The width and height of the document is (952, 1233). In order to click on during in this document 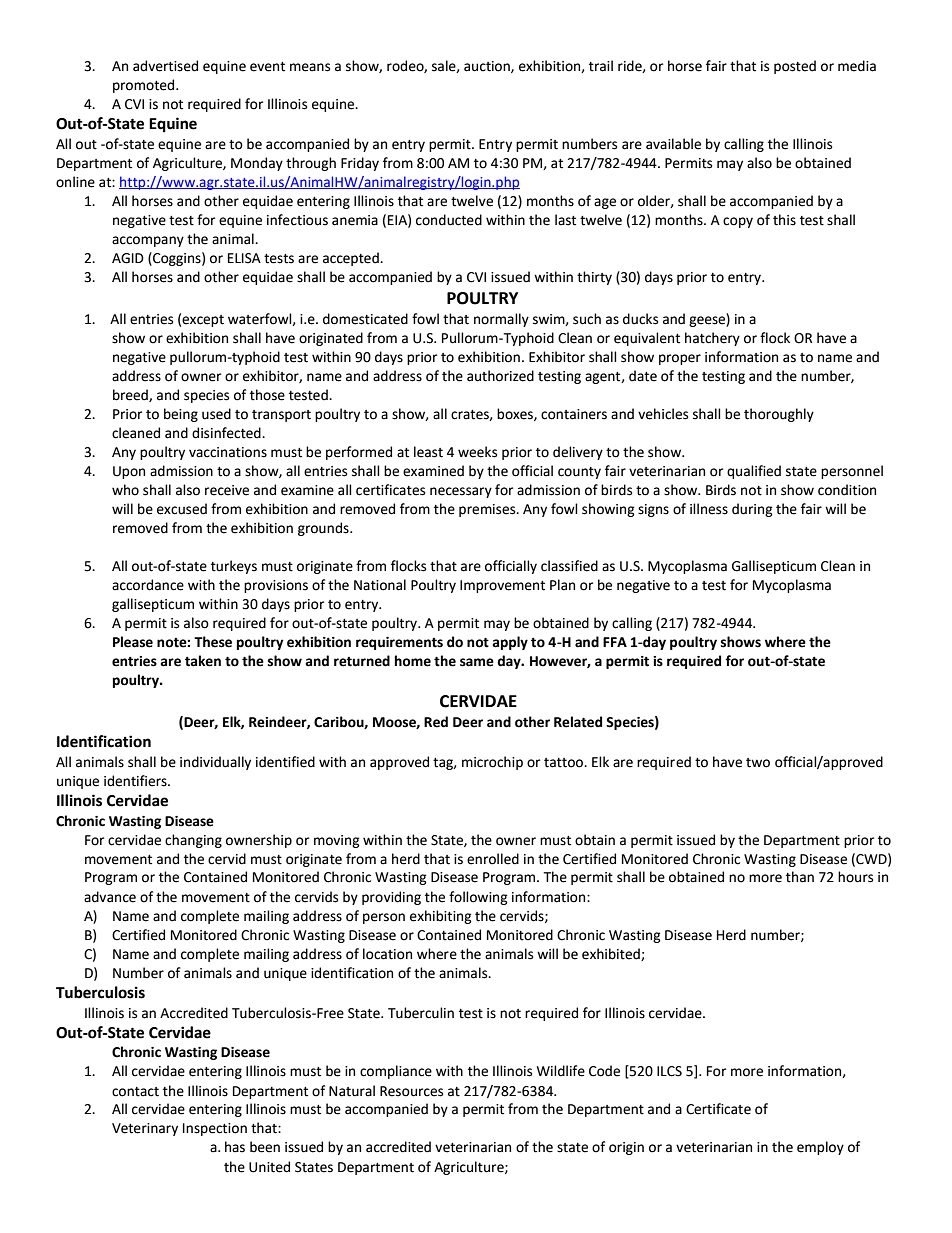, I will do `click(752, 510)`.
